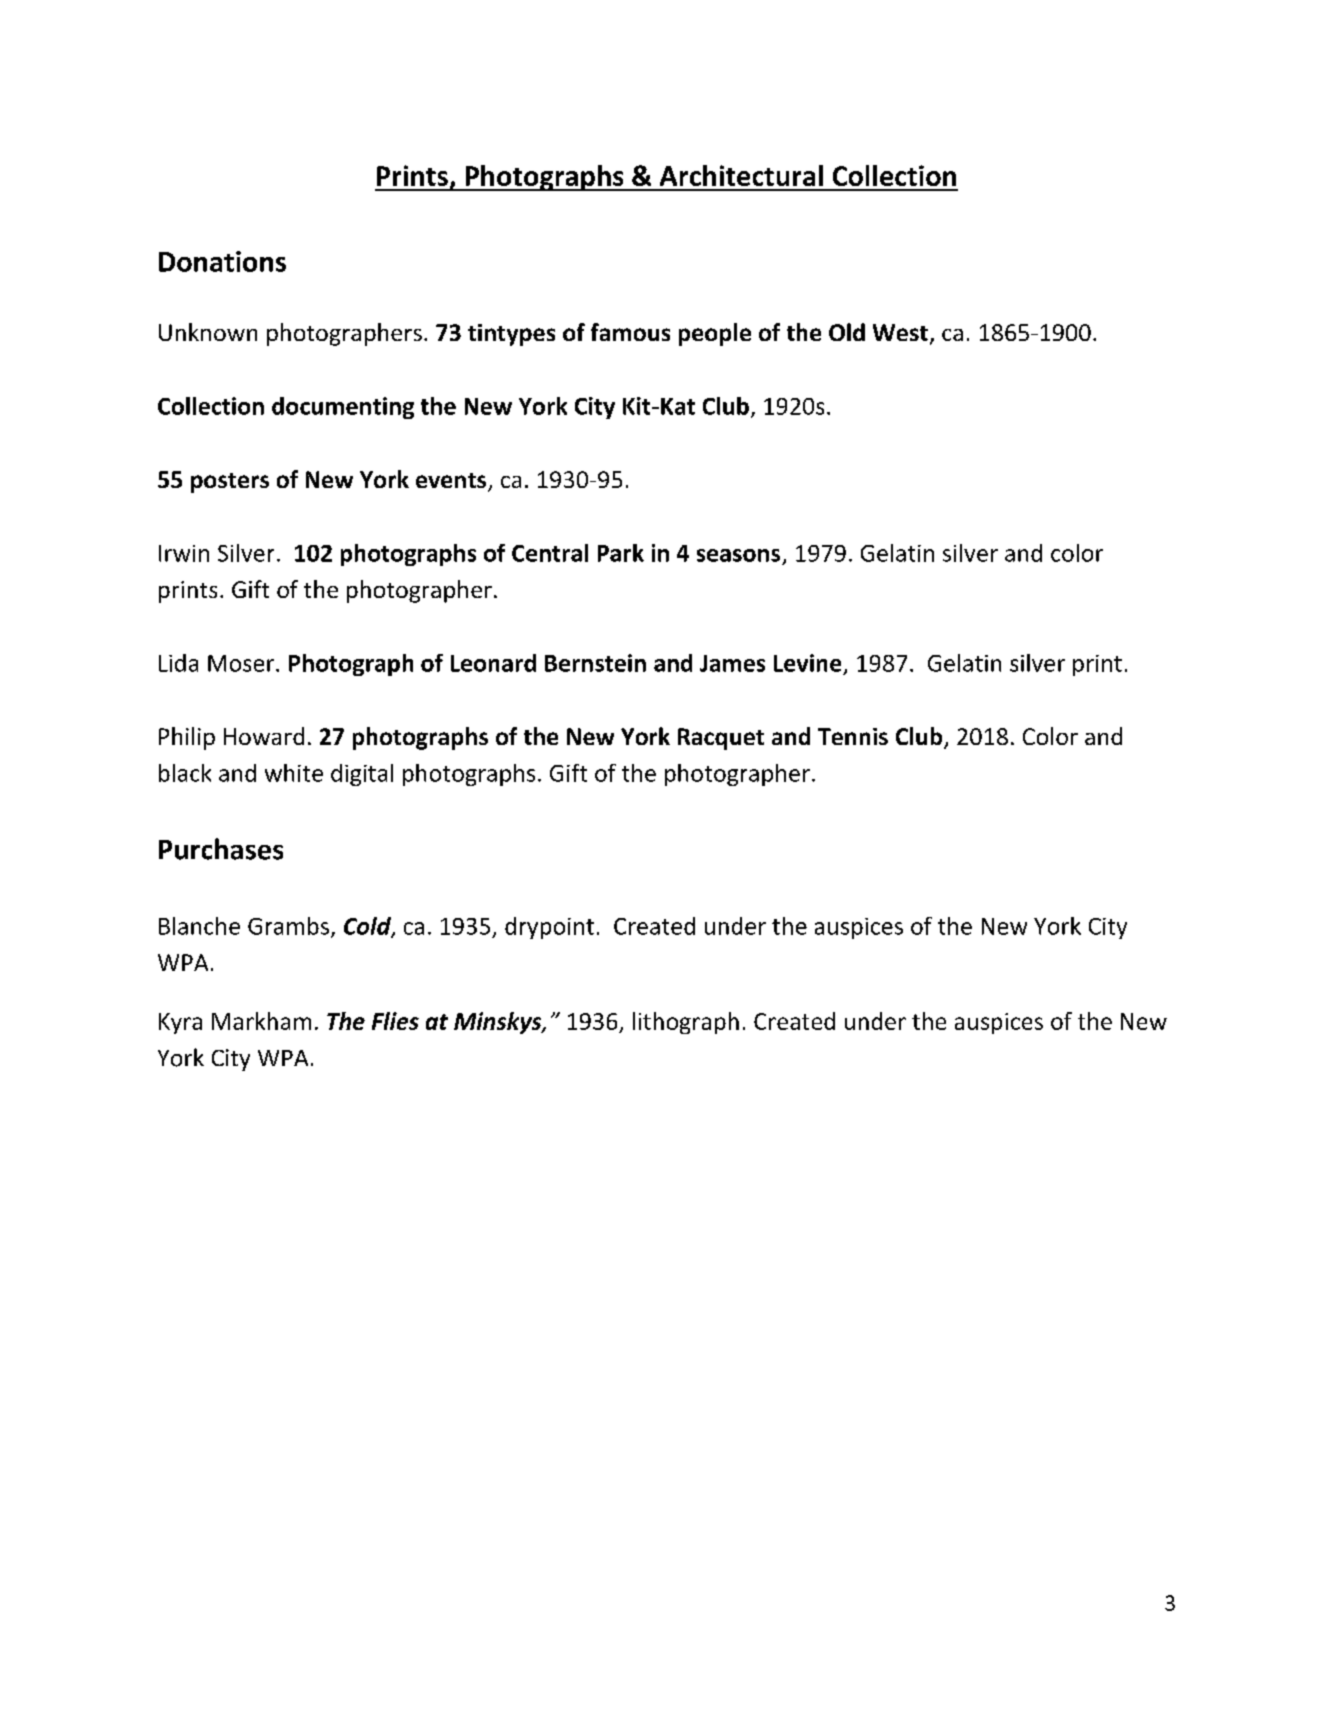 The width and height of the image is (1333, 1725). What do you see at coordinates (222, 261) in the image?
I see `Donations` at bounding box center [222, 261].
